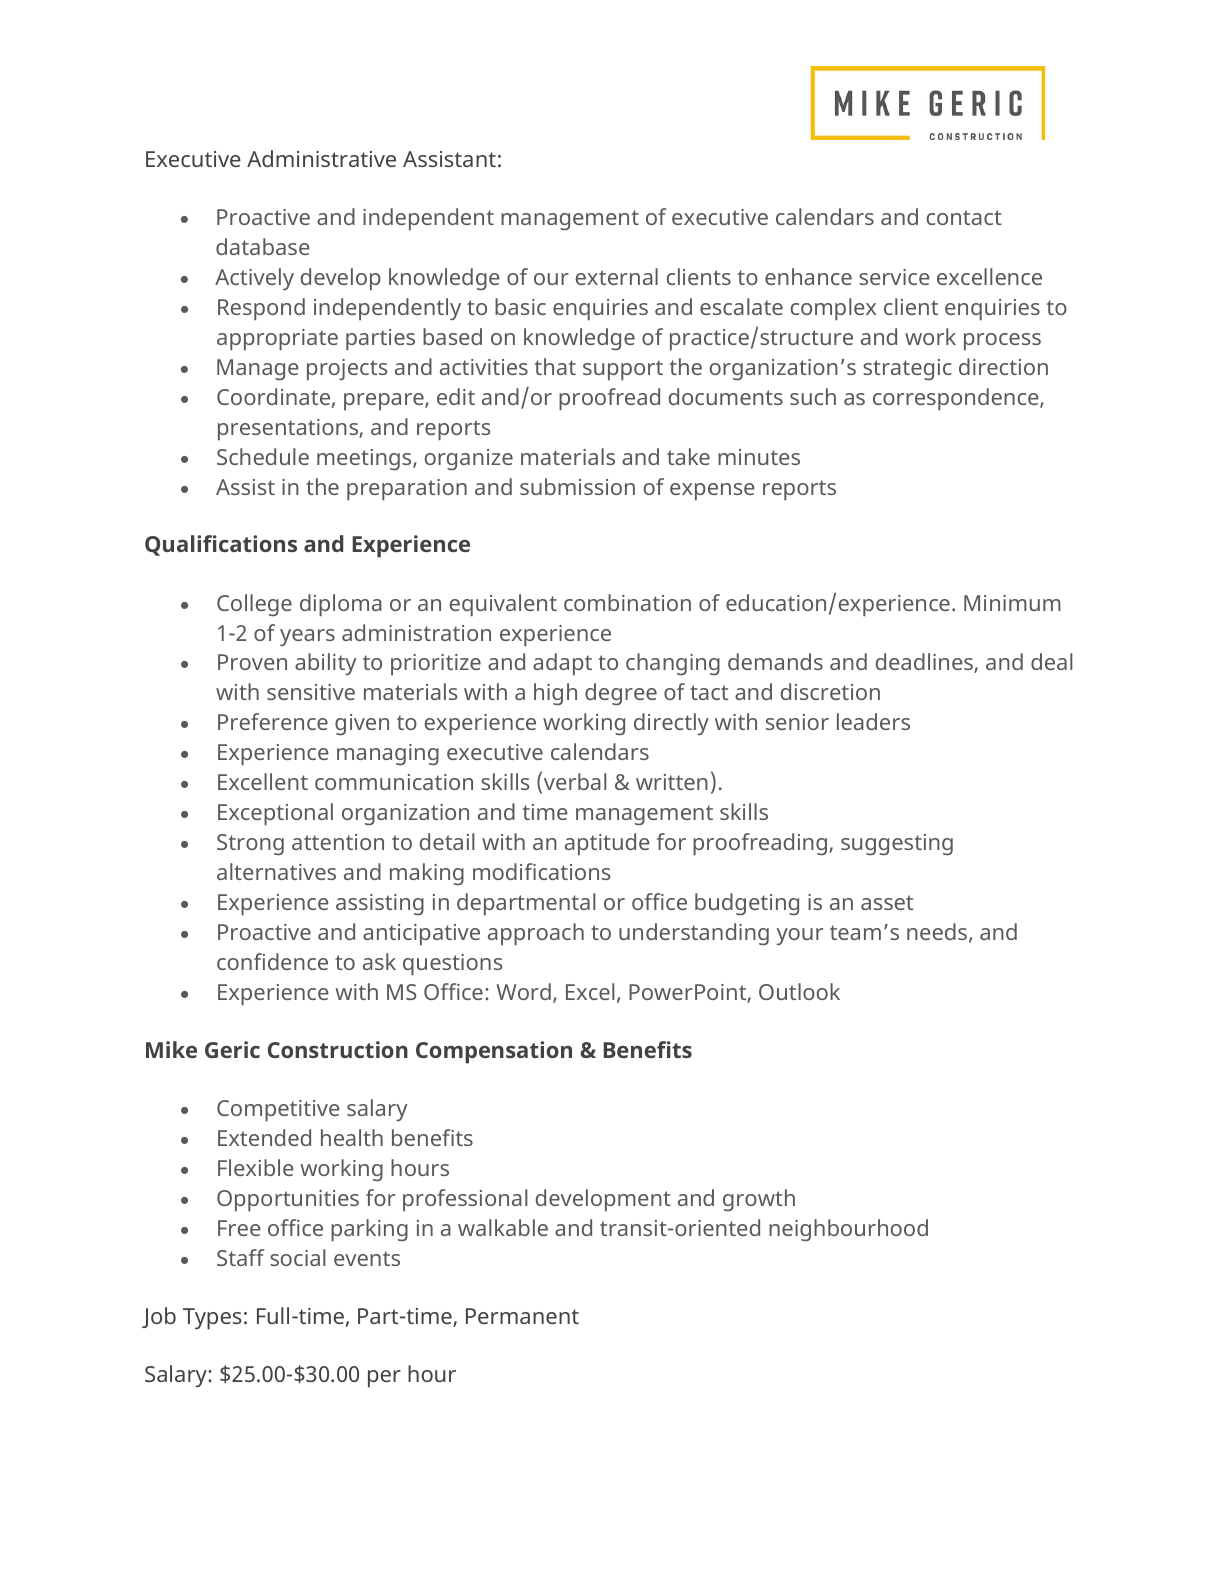 The width and height of the screenshot is (1224, 1584). What do you see at coordinates (907, 369) in the screenshot?
I see `strategic` at bounding box center [907, 369].
